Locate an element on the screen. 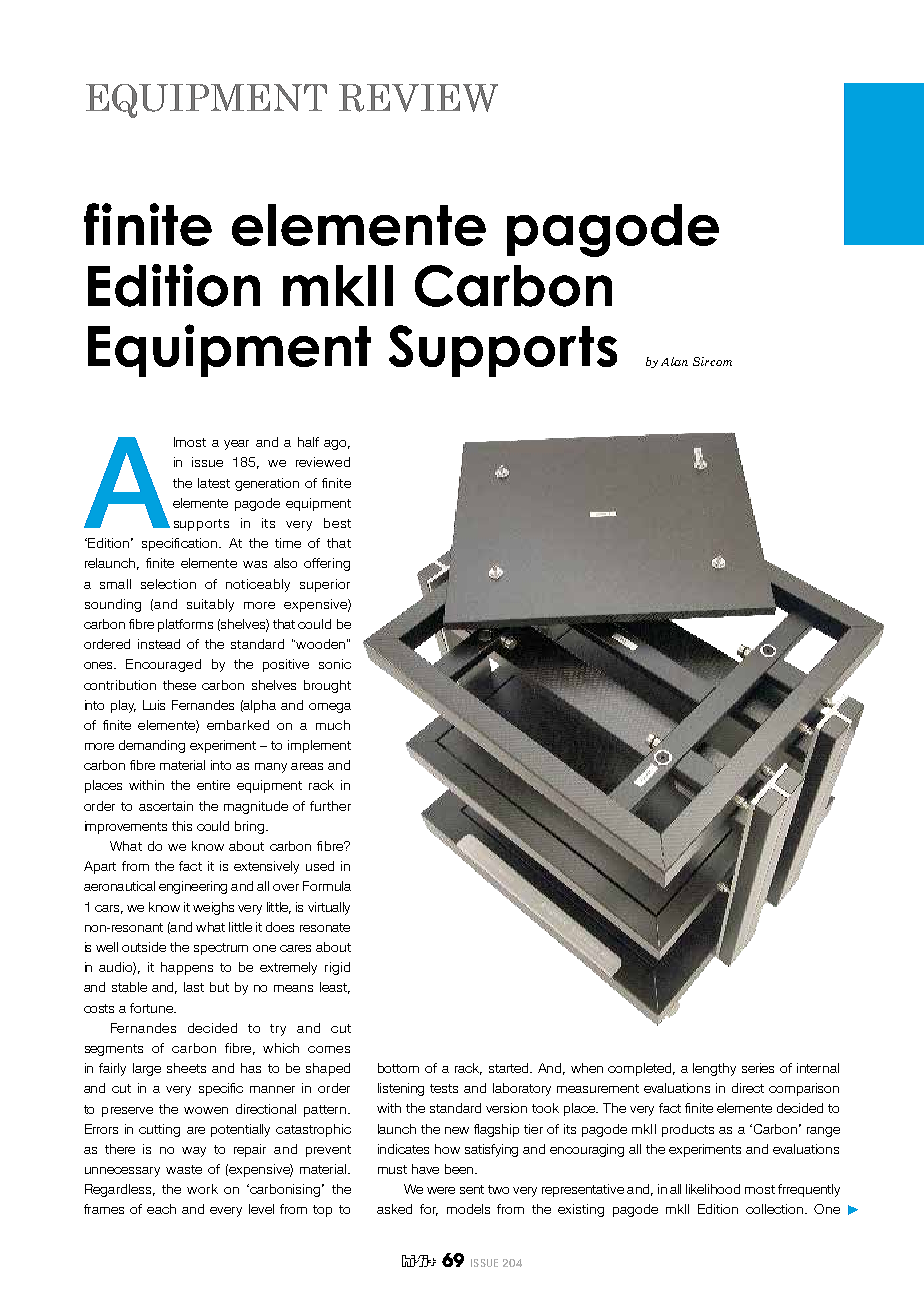 Image resolution: width=924 pixels, height=1308 pixels. series is located at coordinates (758, 1068).
